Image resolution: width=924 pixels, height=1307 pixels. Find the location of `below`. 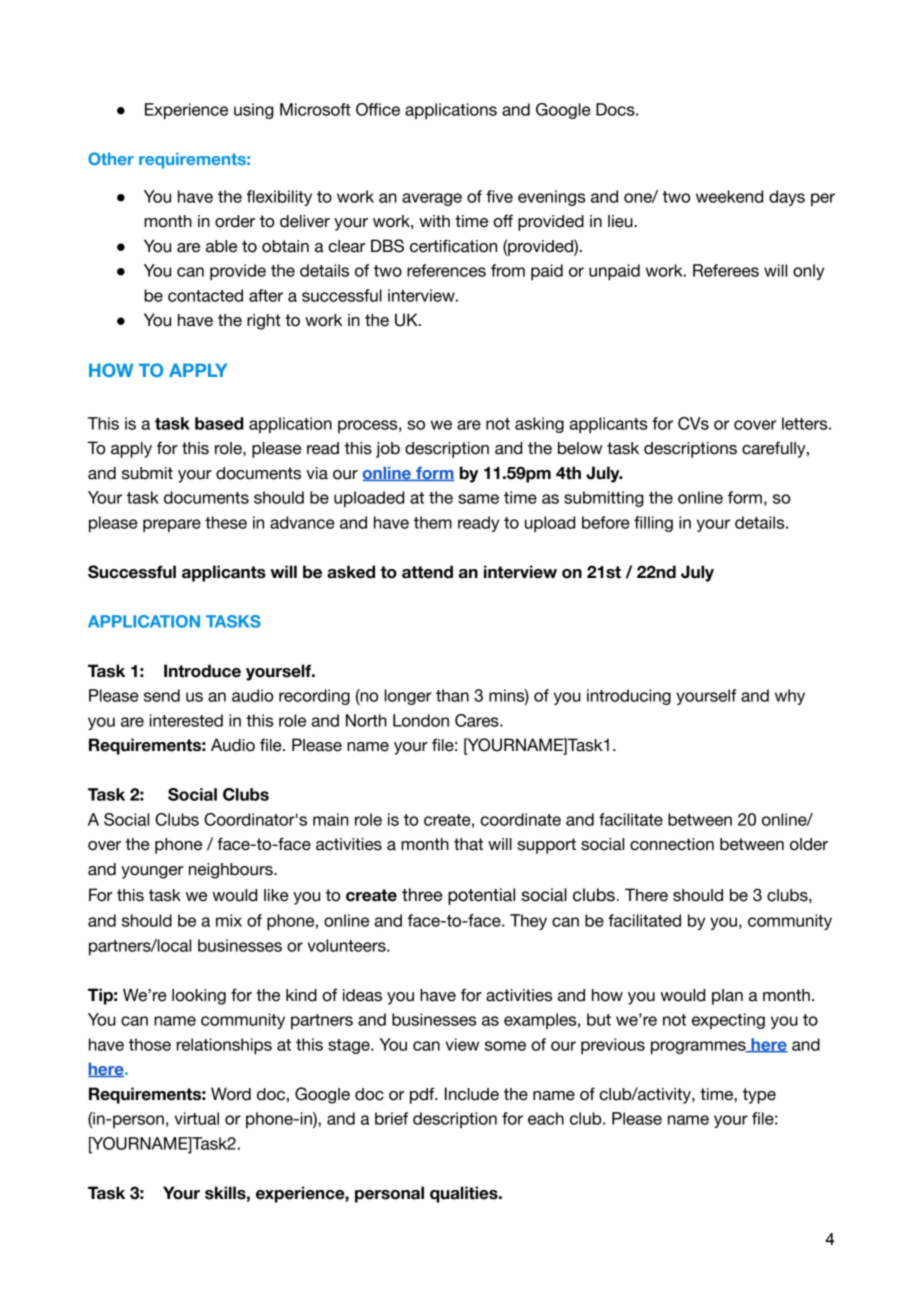

below is located at coordinates (580, 448).
